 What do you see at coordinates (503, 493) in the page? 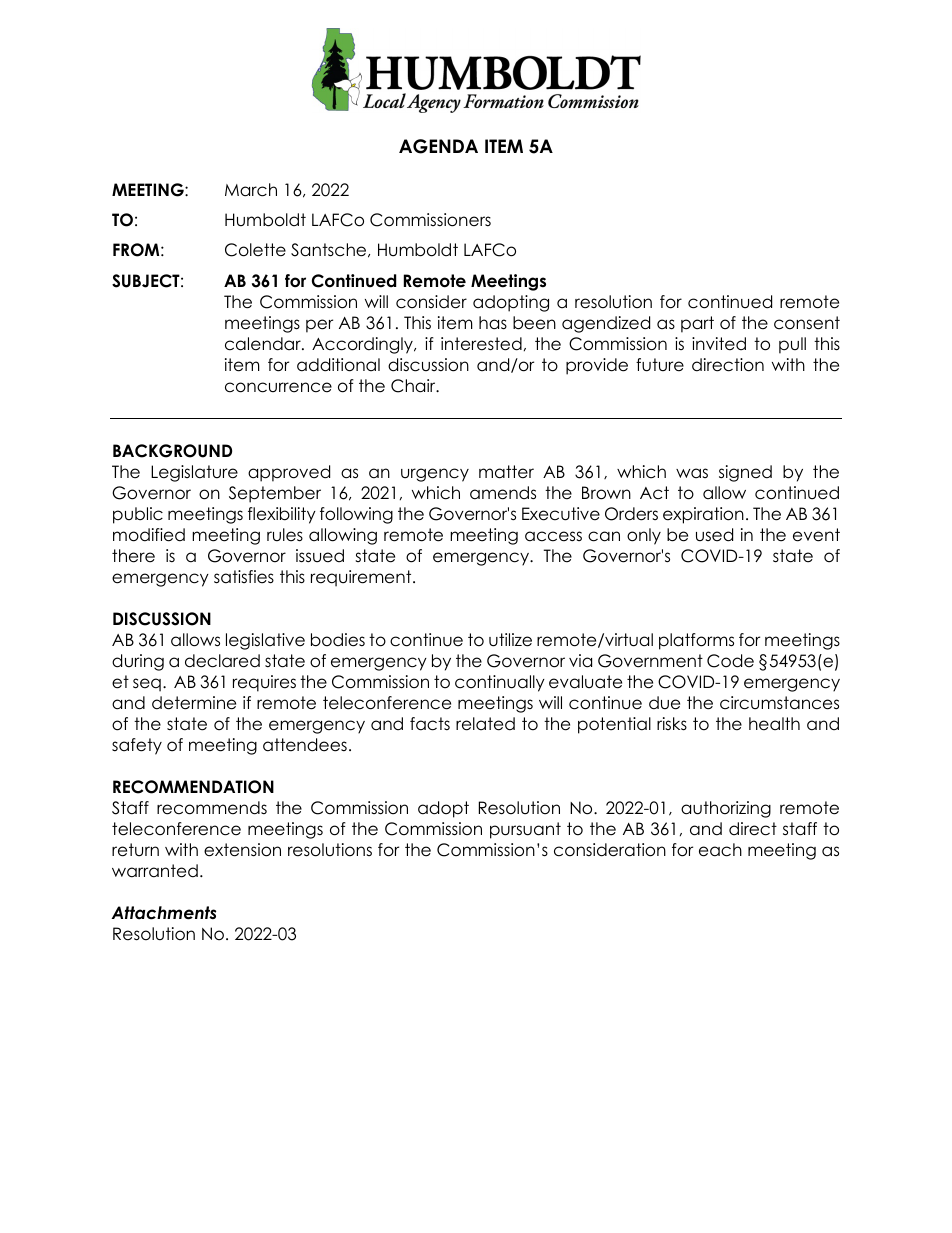
I see `amends` at bounding box center [503, 493].
